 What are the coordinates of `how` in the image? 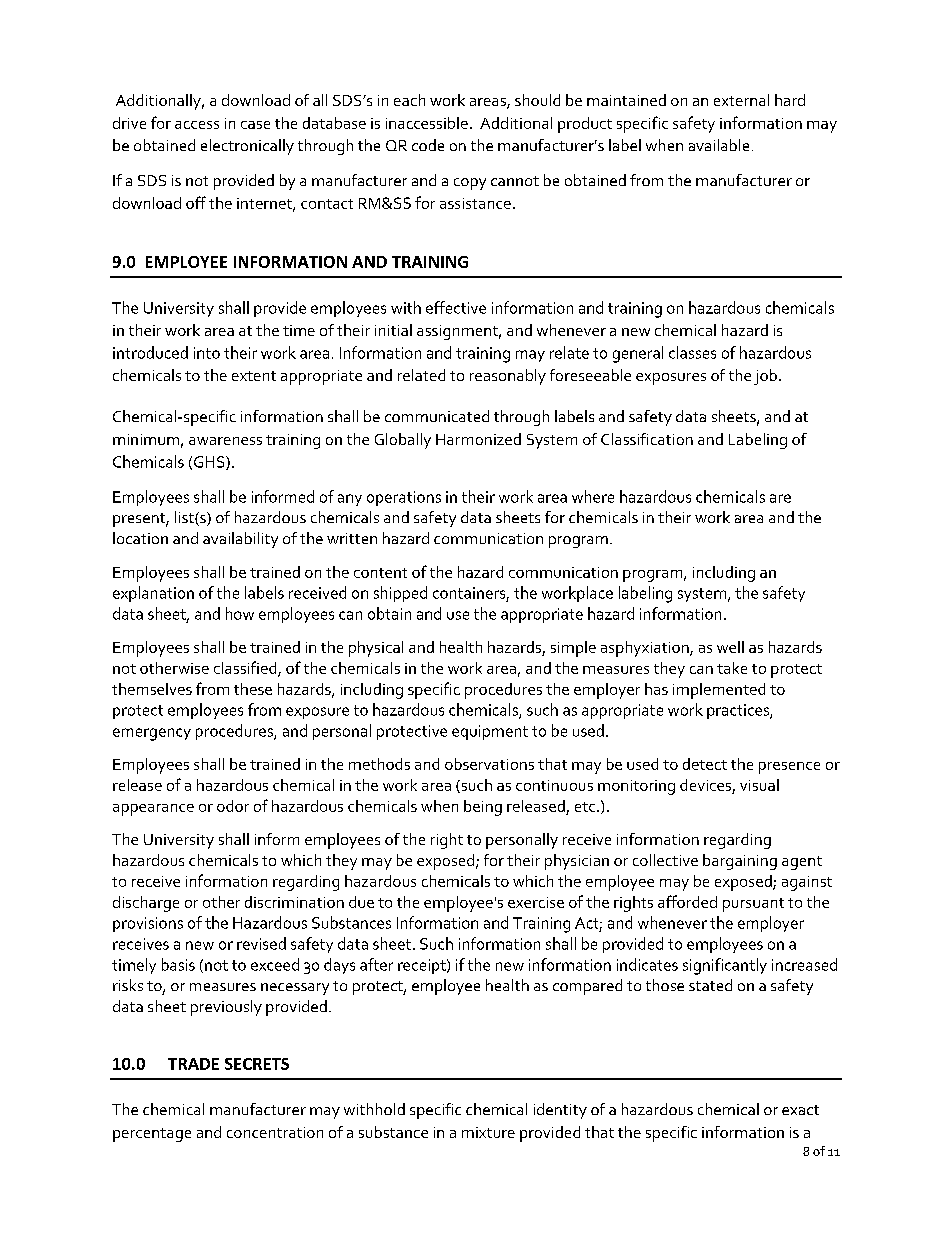 It's located at (240, 613).
